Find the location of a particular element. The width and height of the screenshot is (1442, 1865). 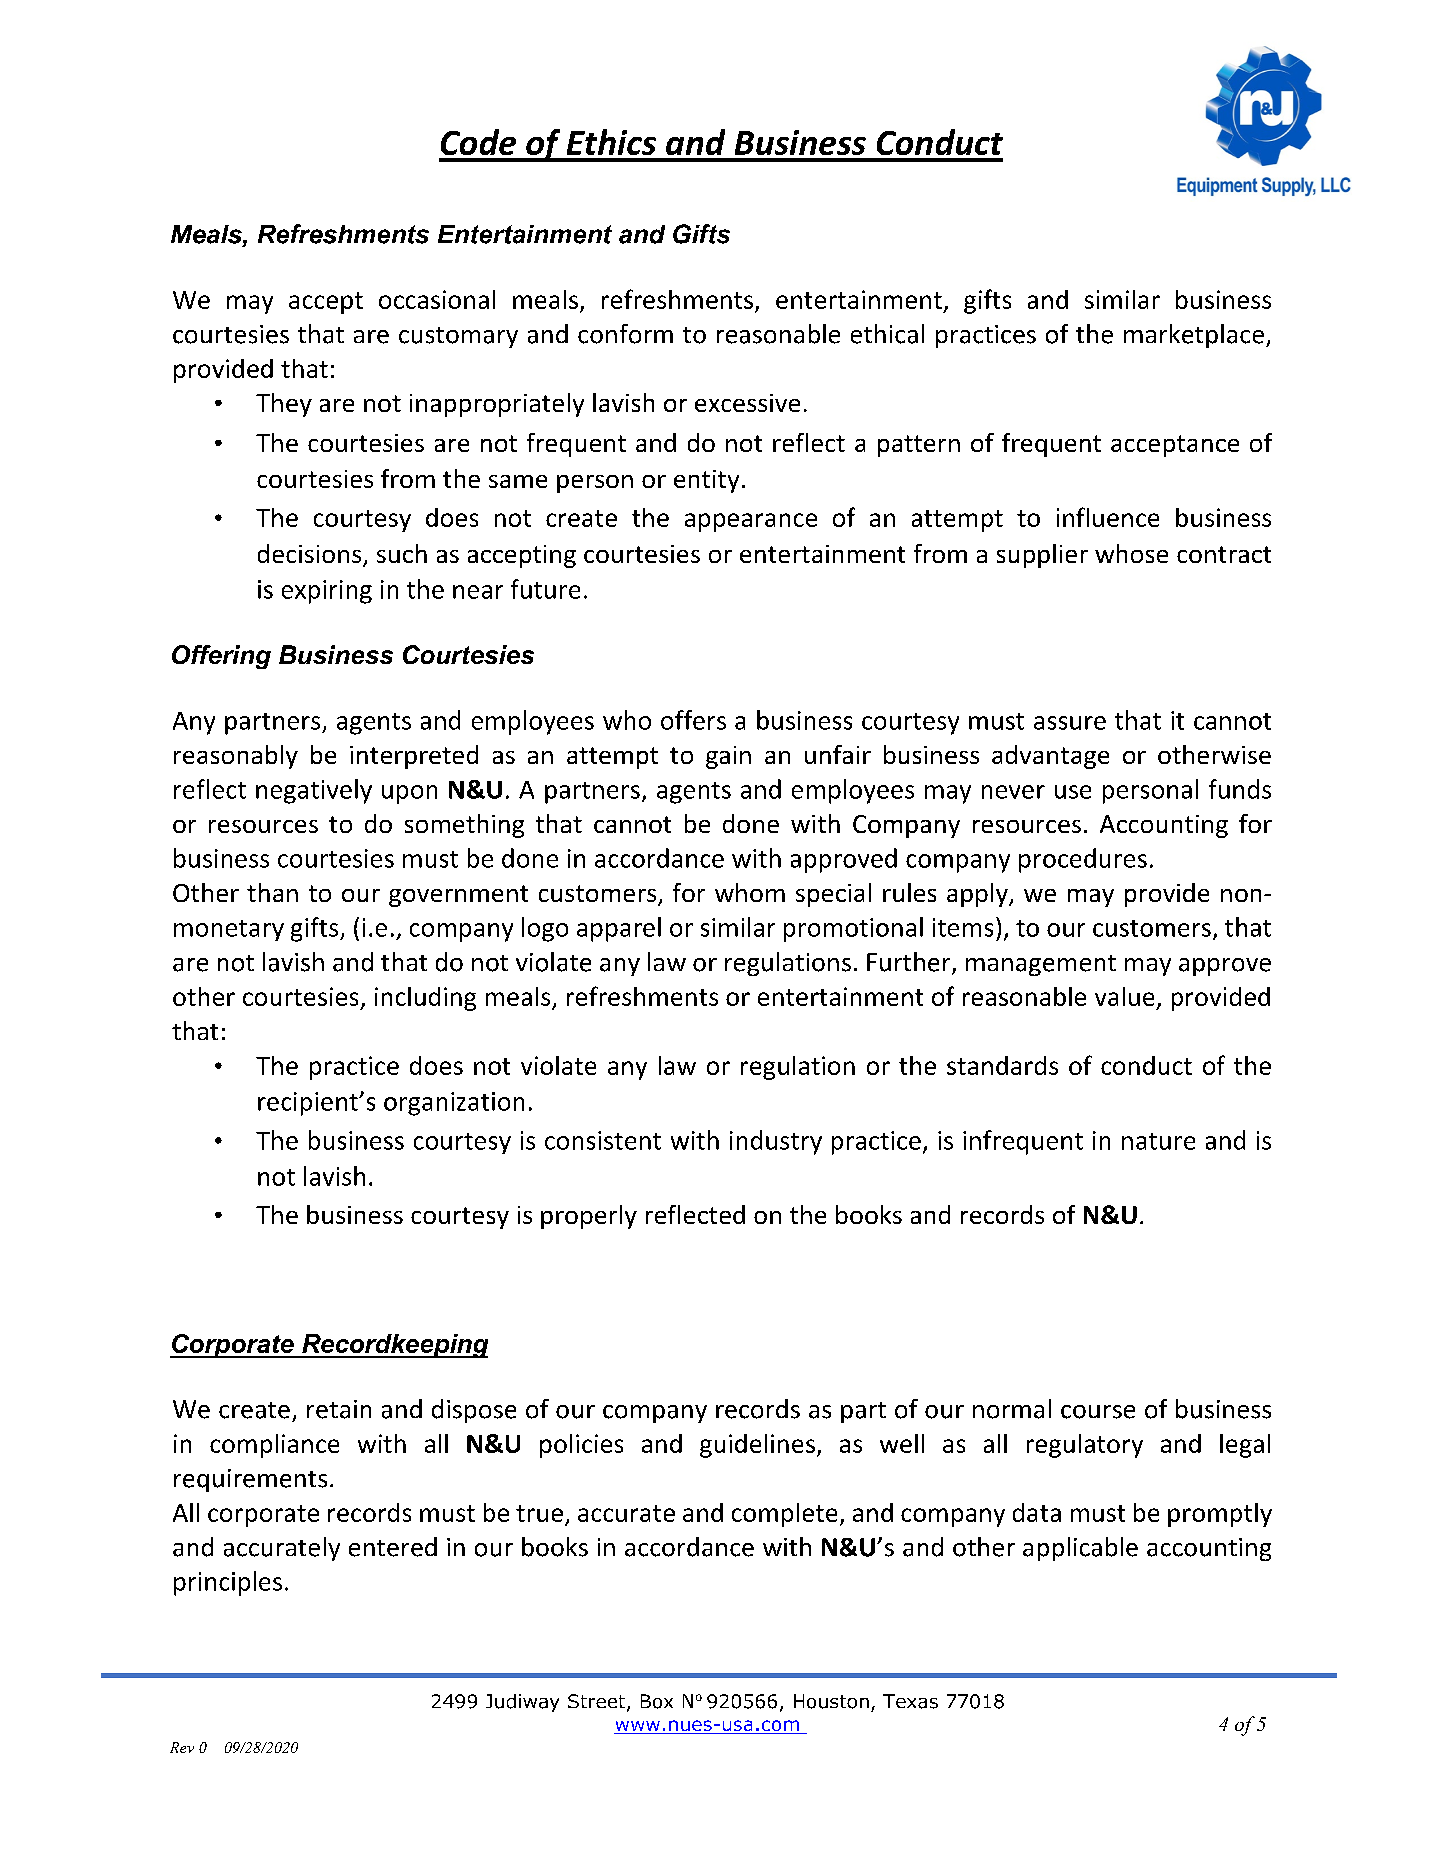

conform is located at coordinates (625, 334).
